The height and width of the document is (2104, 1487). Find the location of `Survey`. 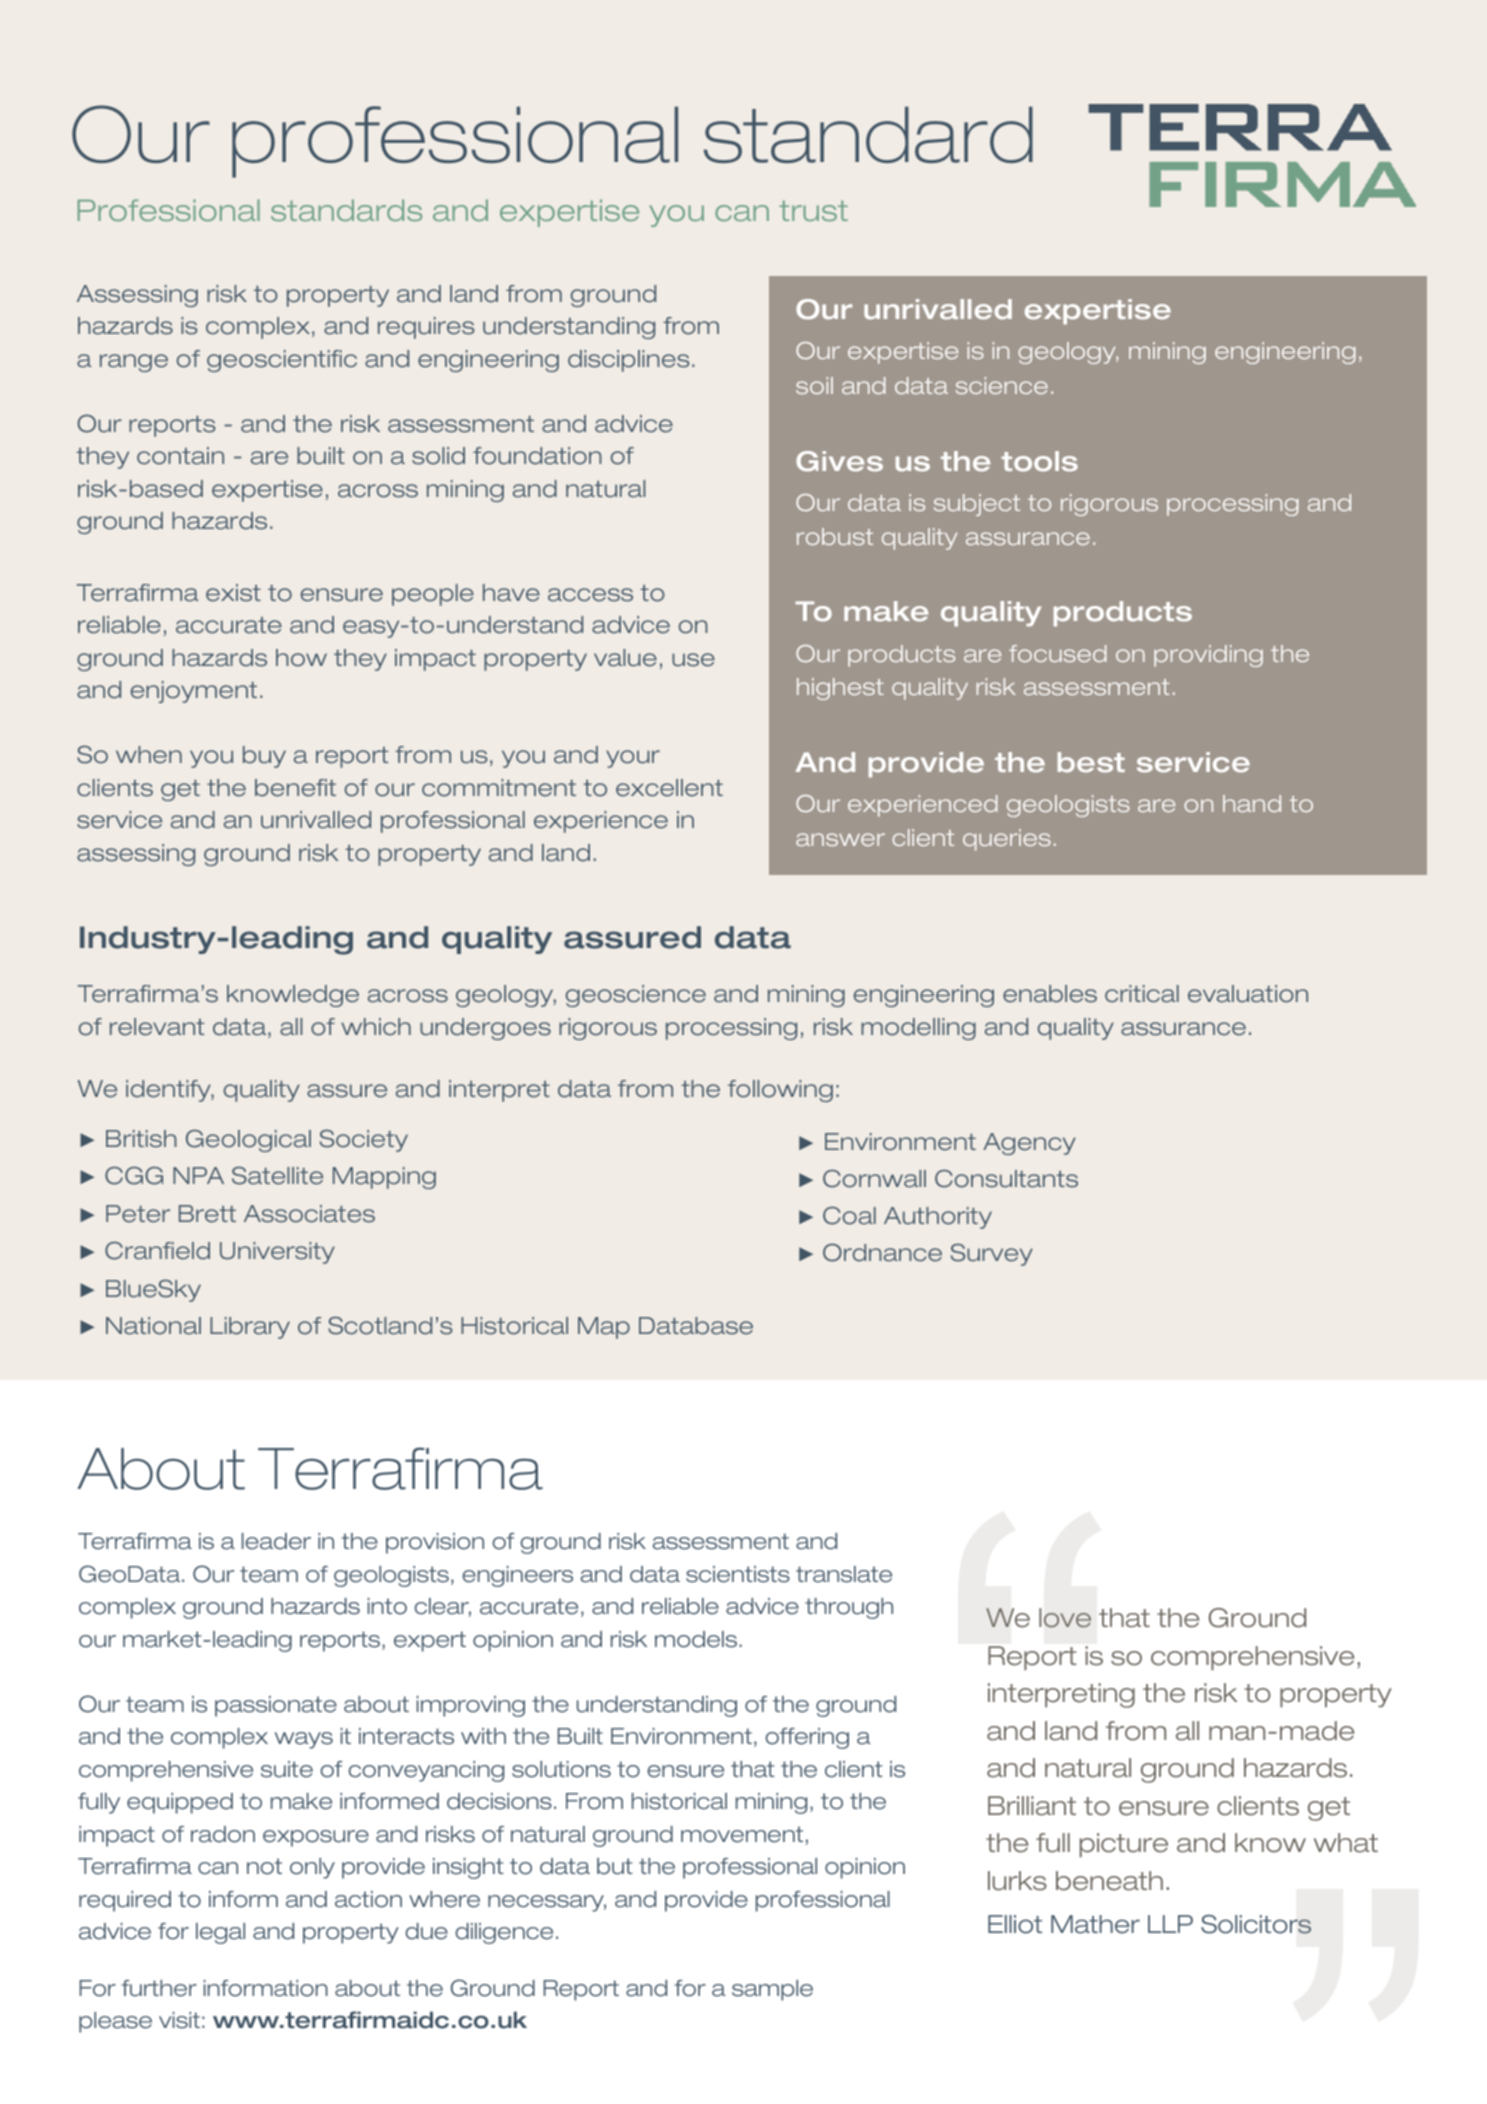

Survey is located at coordinates (992, 1254).
